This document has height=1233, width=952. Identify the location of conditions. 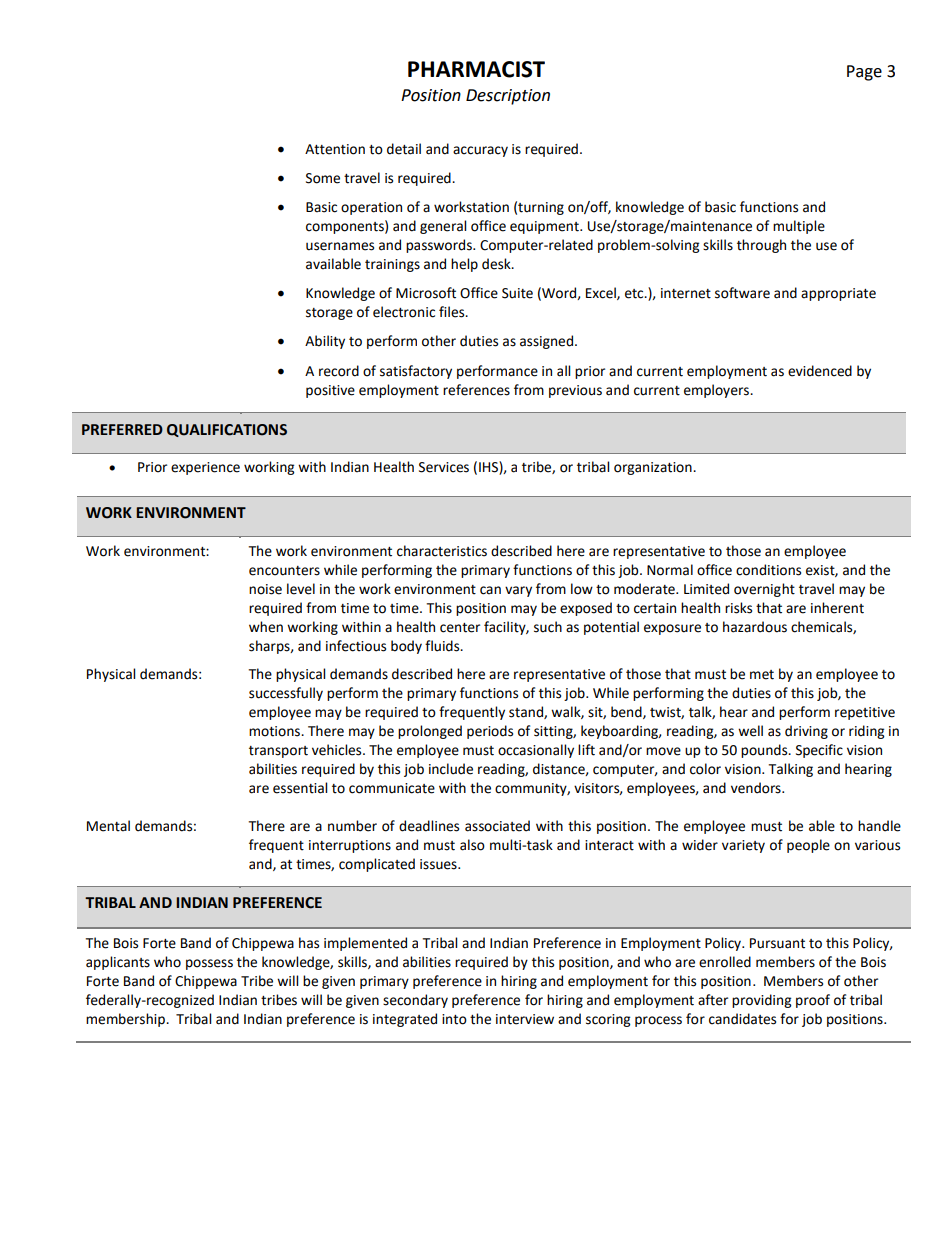
(768, 570).
